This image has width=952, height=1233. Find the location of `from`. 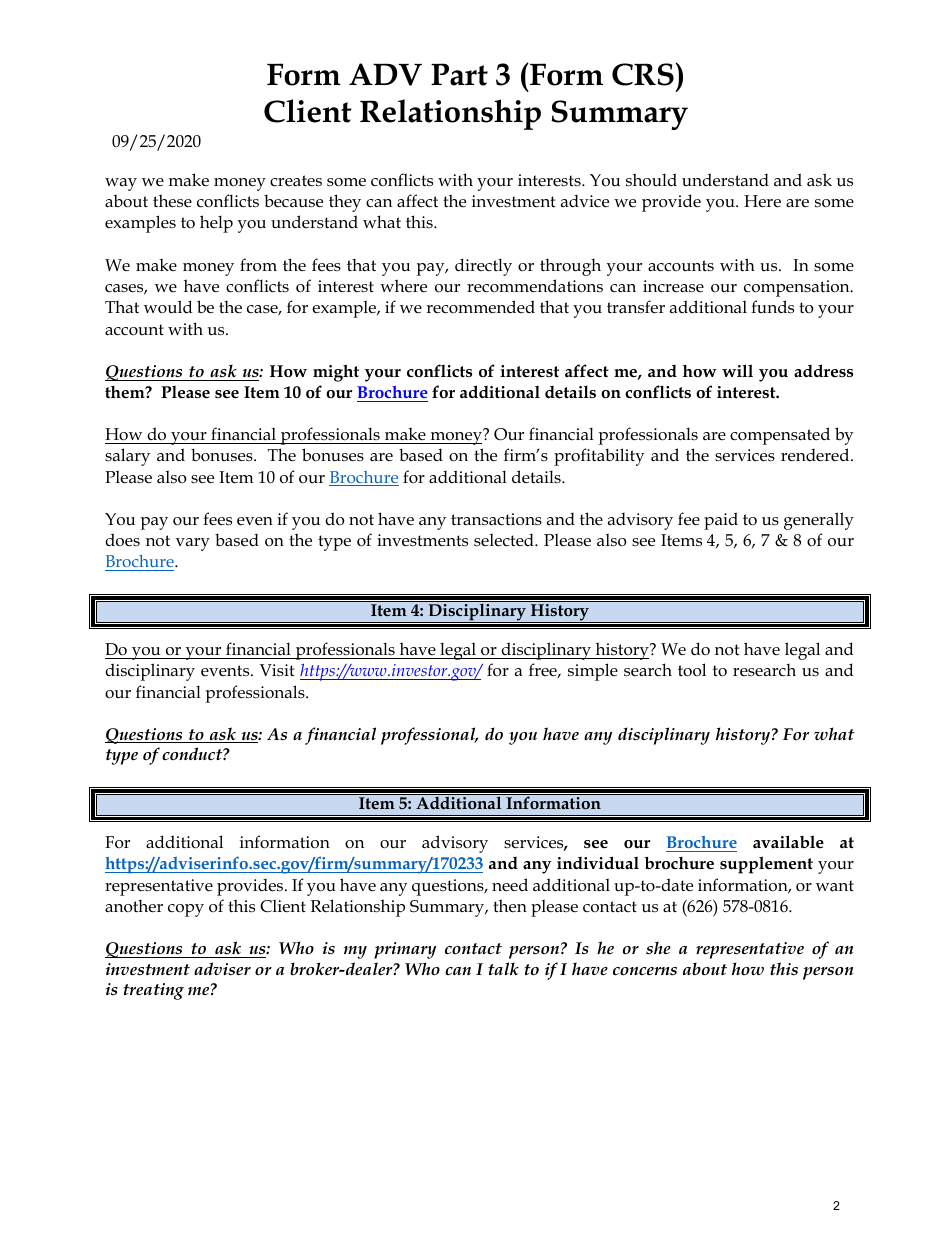

from is located at coordinates (258, 264).
